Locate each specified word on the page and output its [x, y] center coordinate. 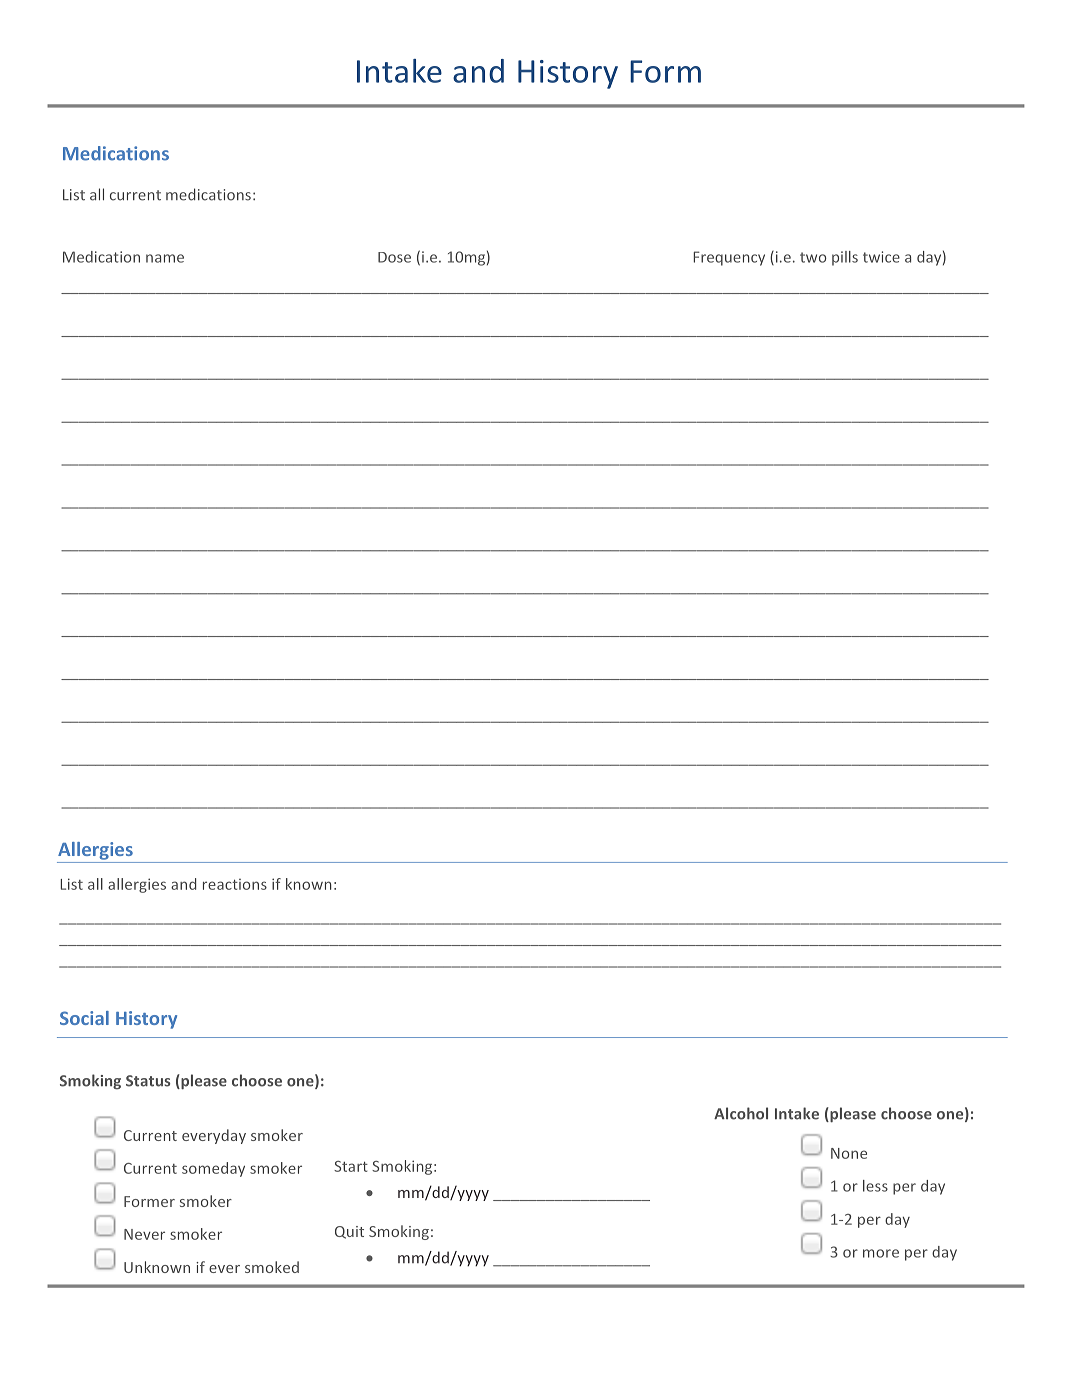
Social [84, 1018]
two [813, 257]
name [165, 258]
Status [148, 1081]
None [849, 1153]
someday [213, 1169]
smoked [272, 1267]
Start [351, 1166]
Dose [394, 257]
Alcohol [741, 1113]
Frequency [729, 258]
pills [845, 258]
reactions [235, 884]
